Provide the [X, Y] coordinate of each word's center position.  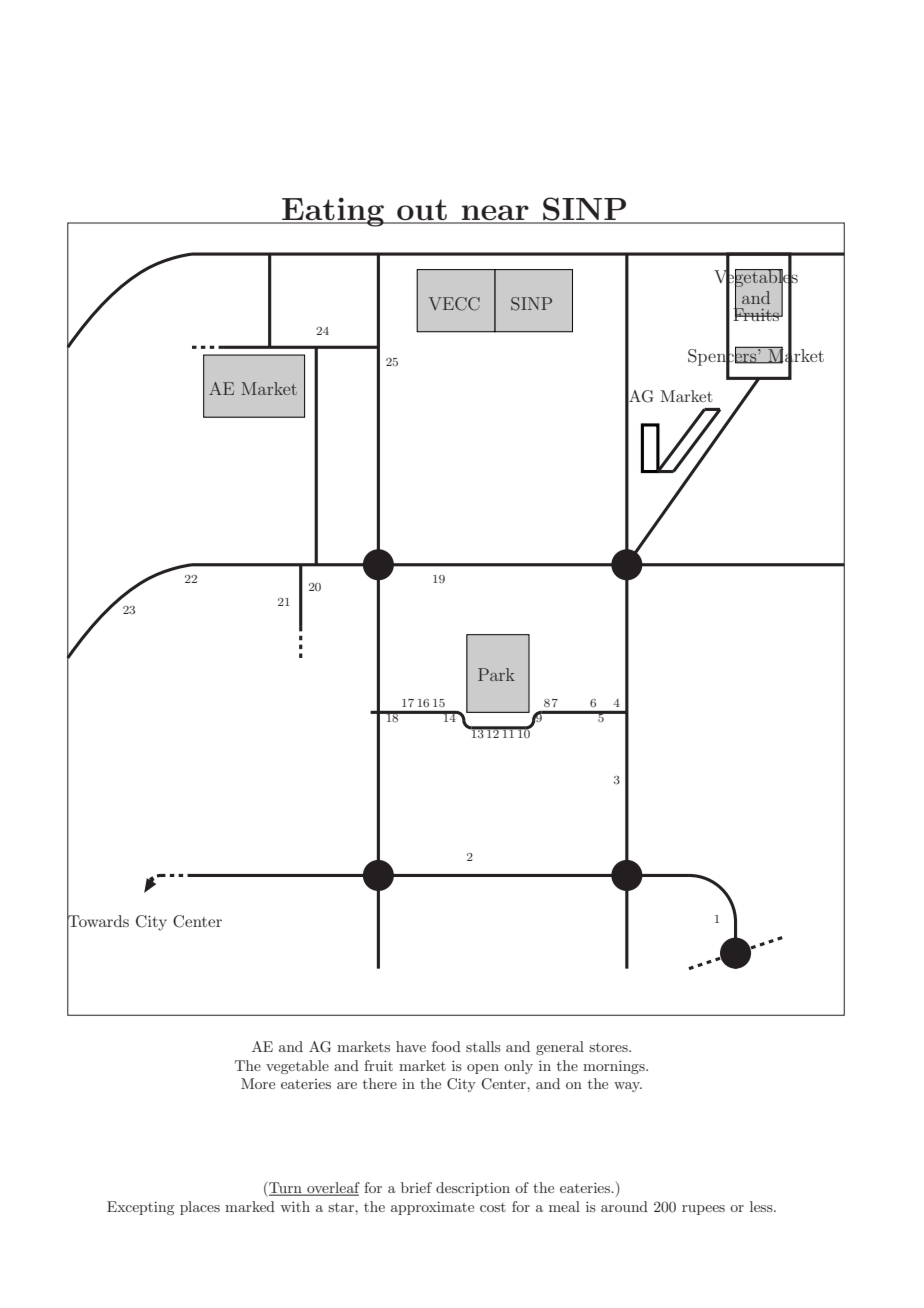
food [446, 1046]
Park [496, 674]
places [200, 1208]
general [560, 1048]
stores [609, 1047]
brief [416, 1187]
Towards [98, 920]
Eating [333, 212]
